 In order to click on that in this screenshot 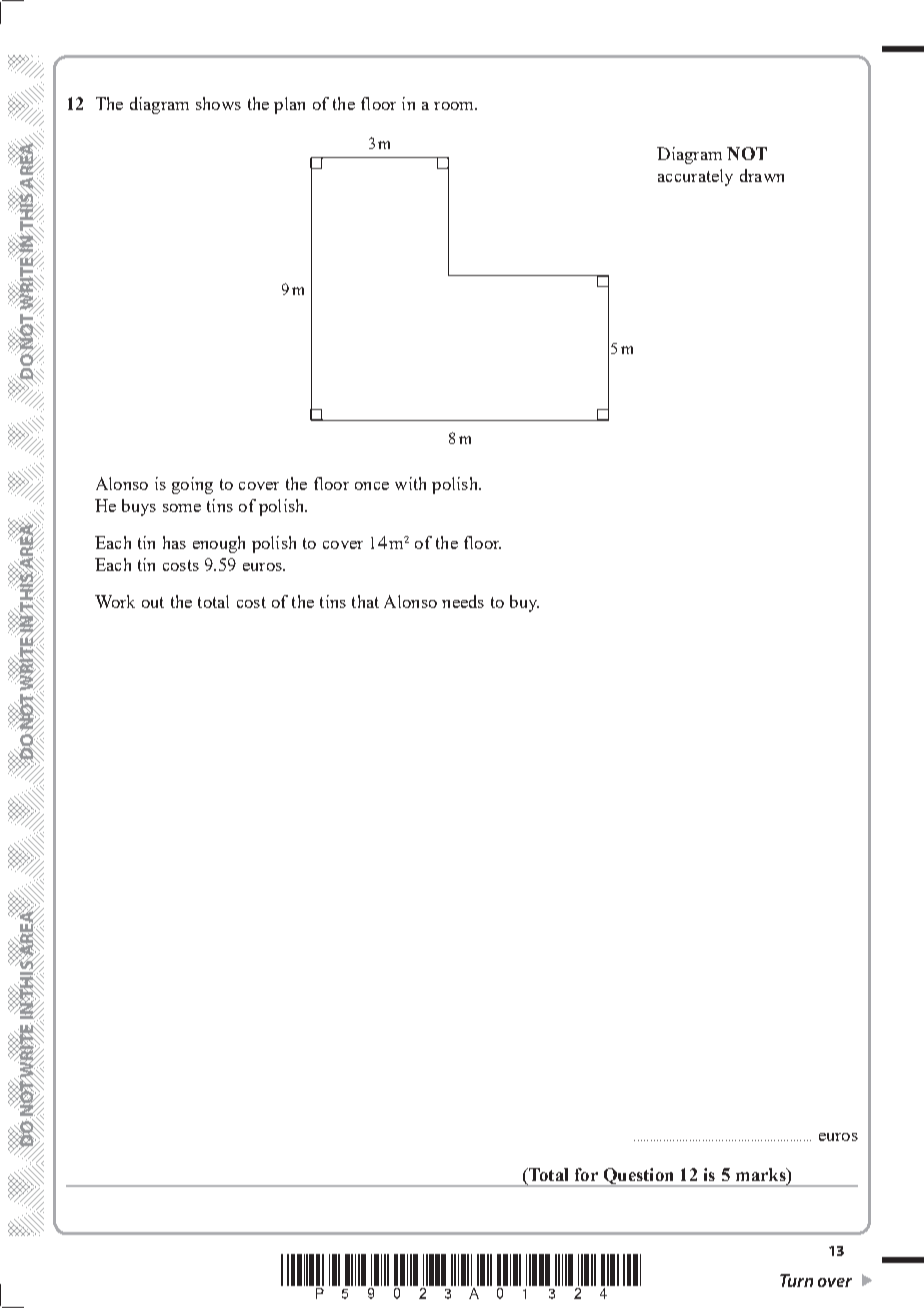, I will do `click(365, 601)`.
